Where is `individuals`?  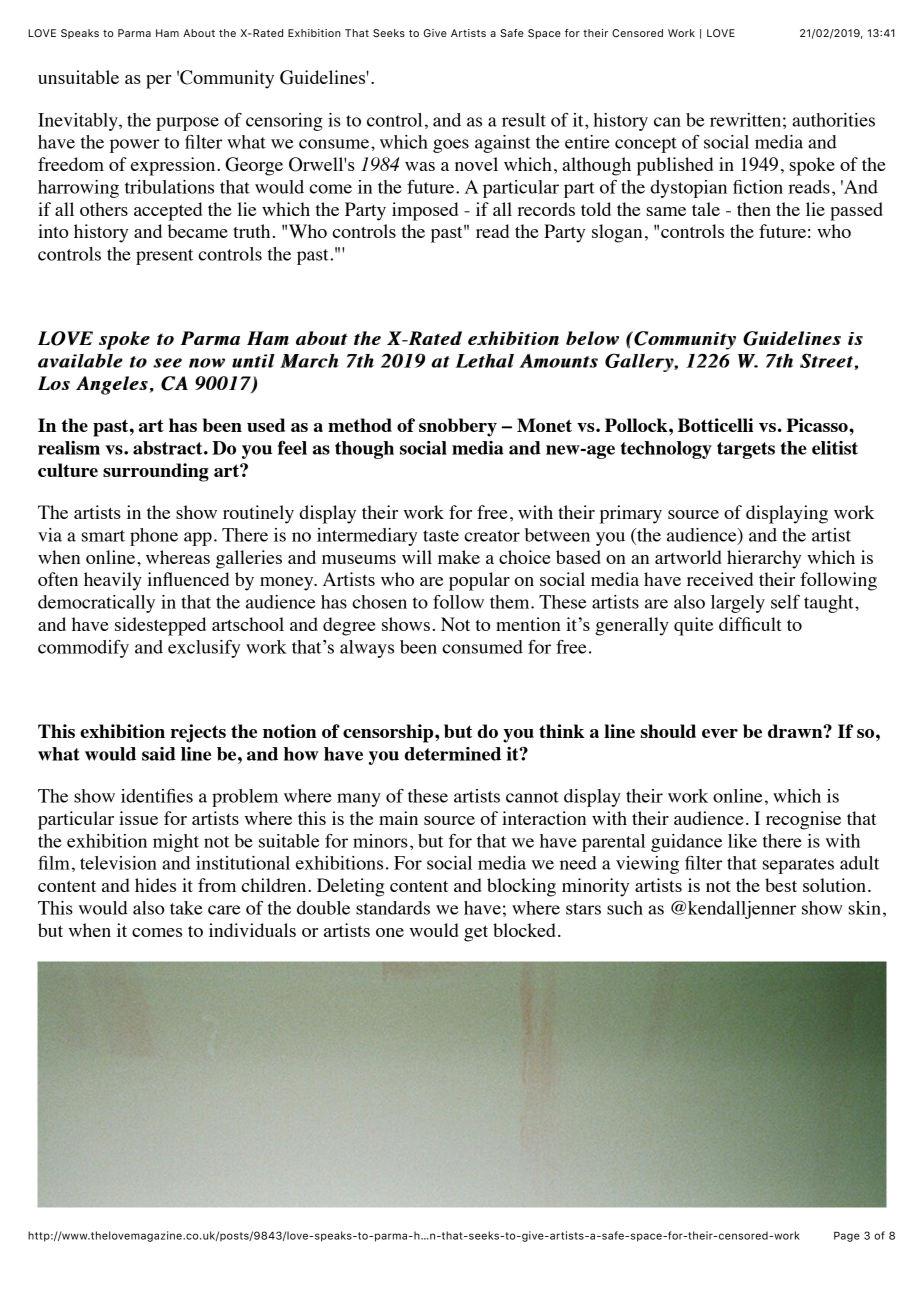
individuals is located at coordinates (252, 930).
